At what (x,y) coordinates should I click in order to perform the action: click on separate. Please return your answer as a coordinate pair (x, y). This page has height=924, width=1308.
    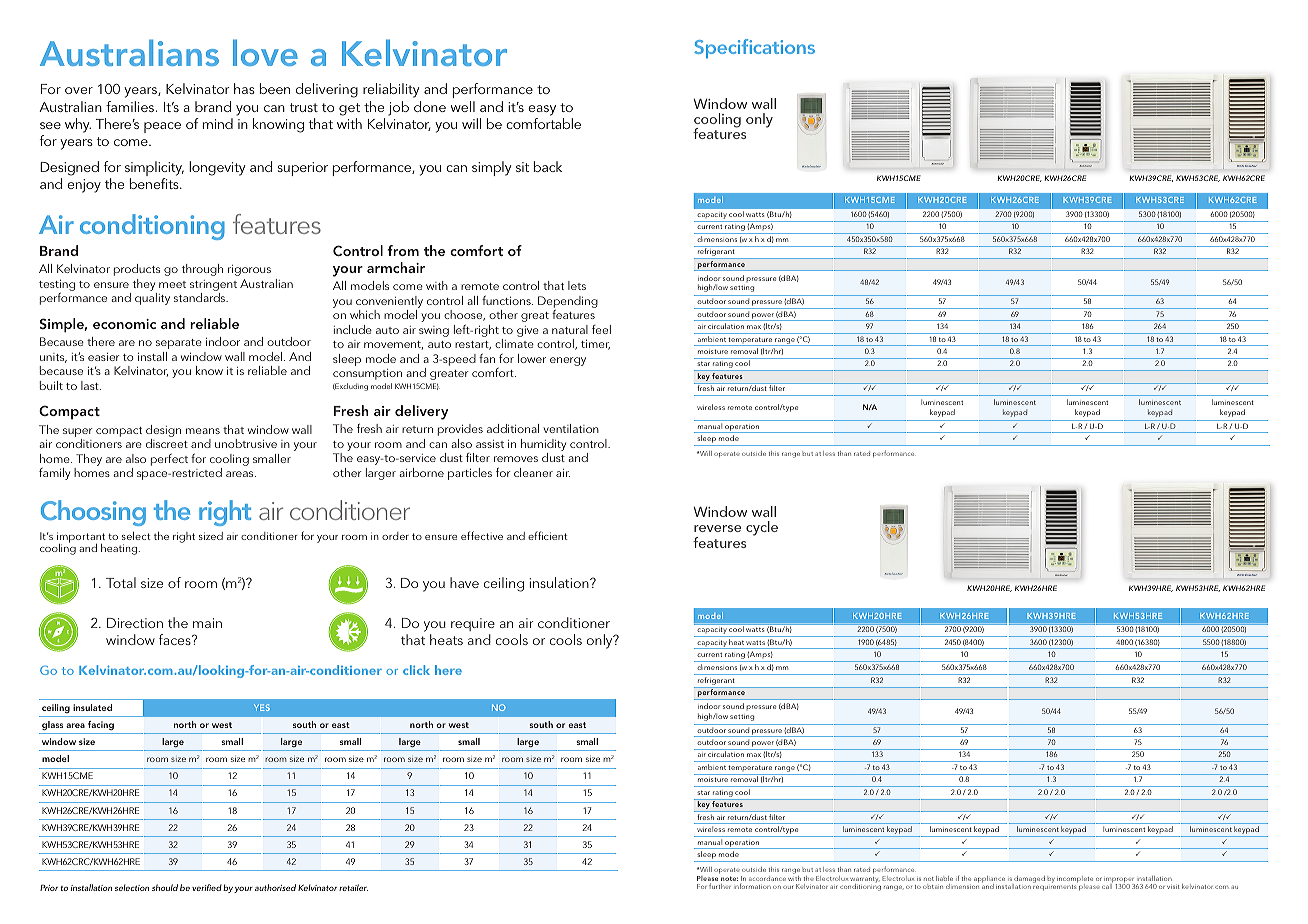
    Looking at the image, I should click on (179, 344).
